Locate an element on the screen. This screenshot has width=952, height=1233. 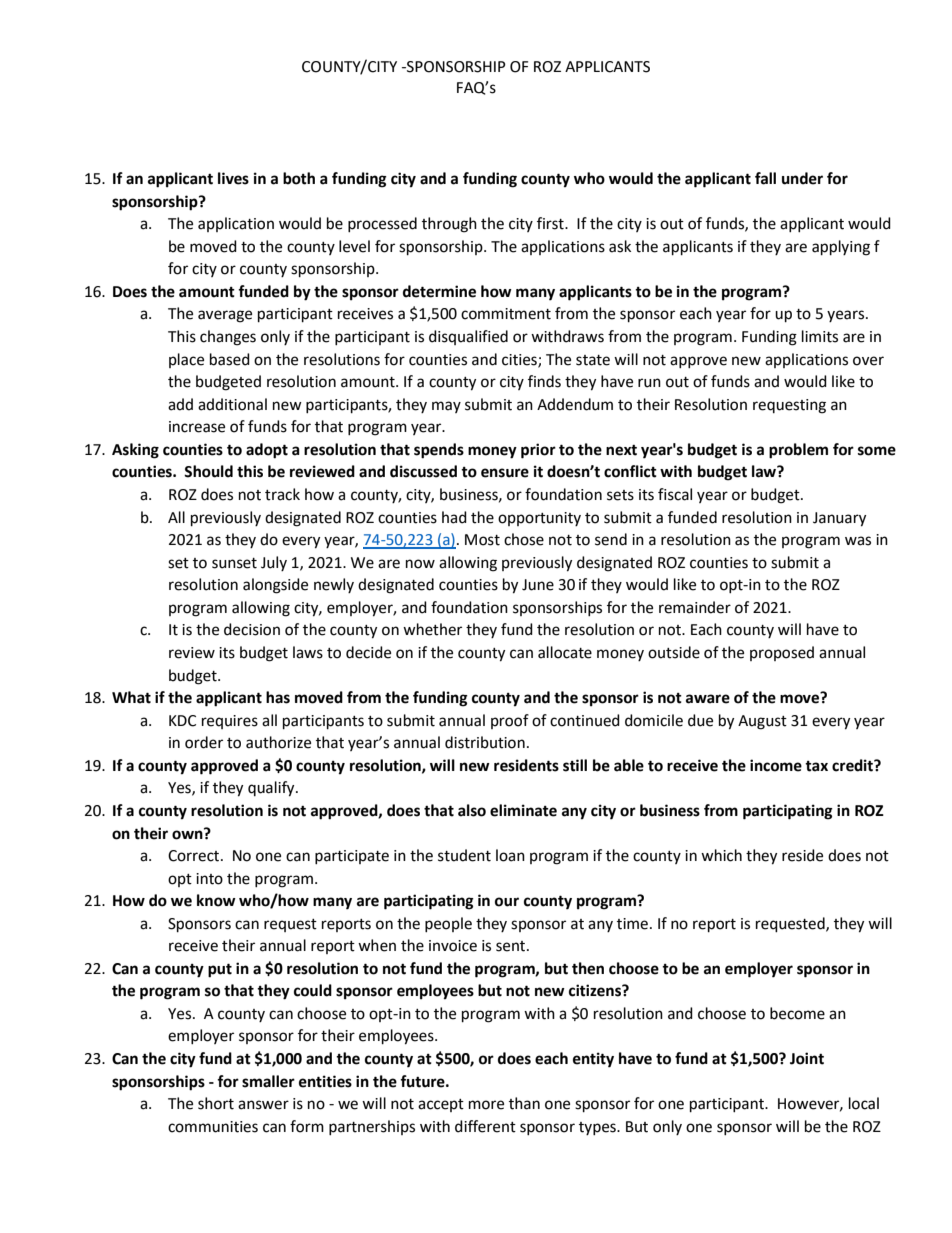
prior is located at coordinates (538, 451).
